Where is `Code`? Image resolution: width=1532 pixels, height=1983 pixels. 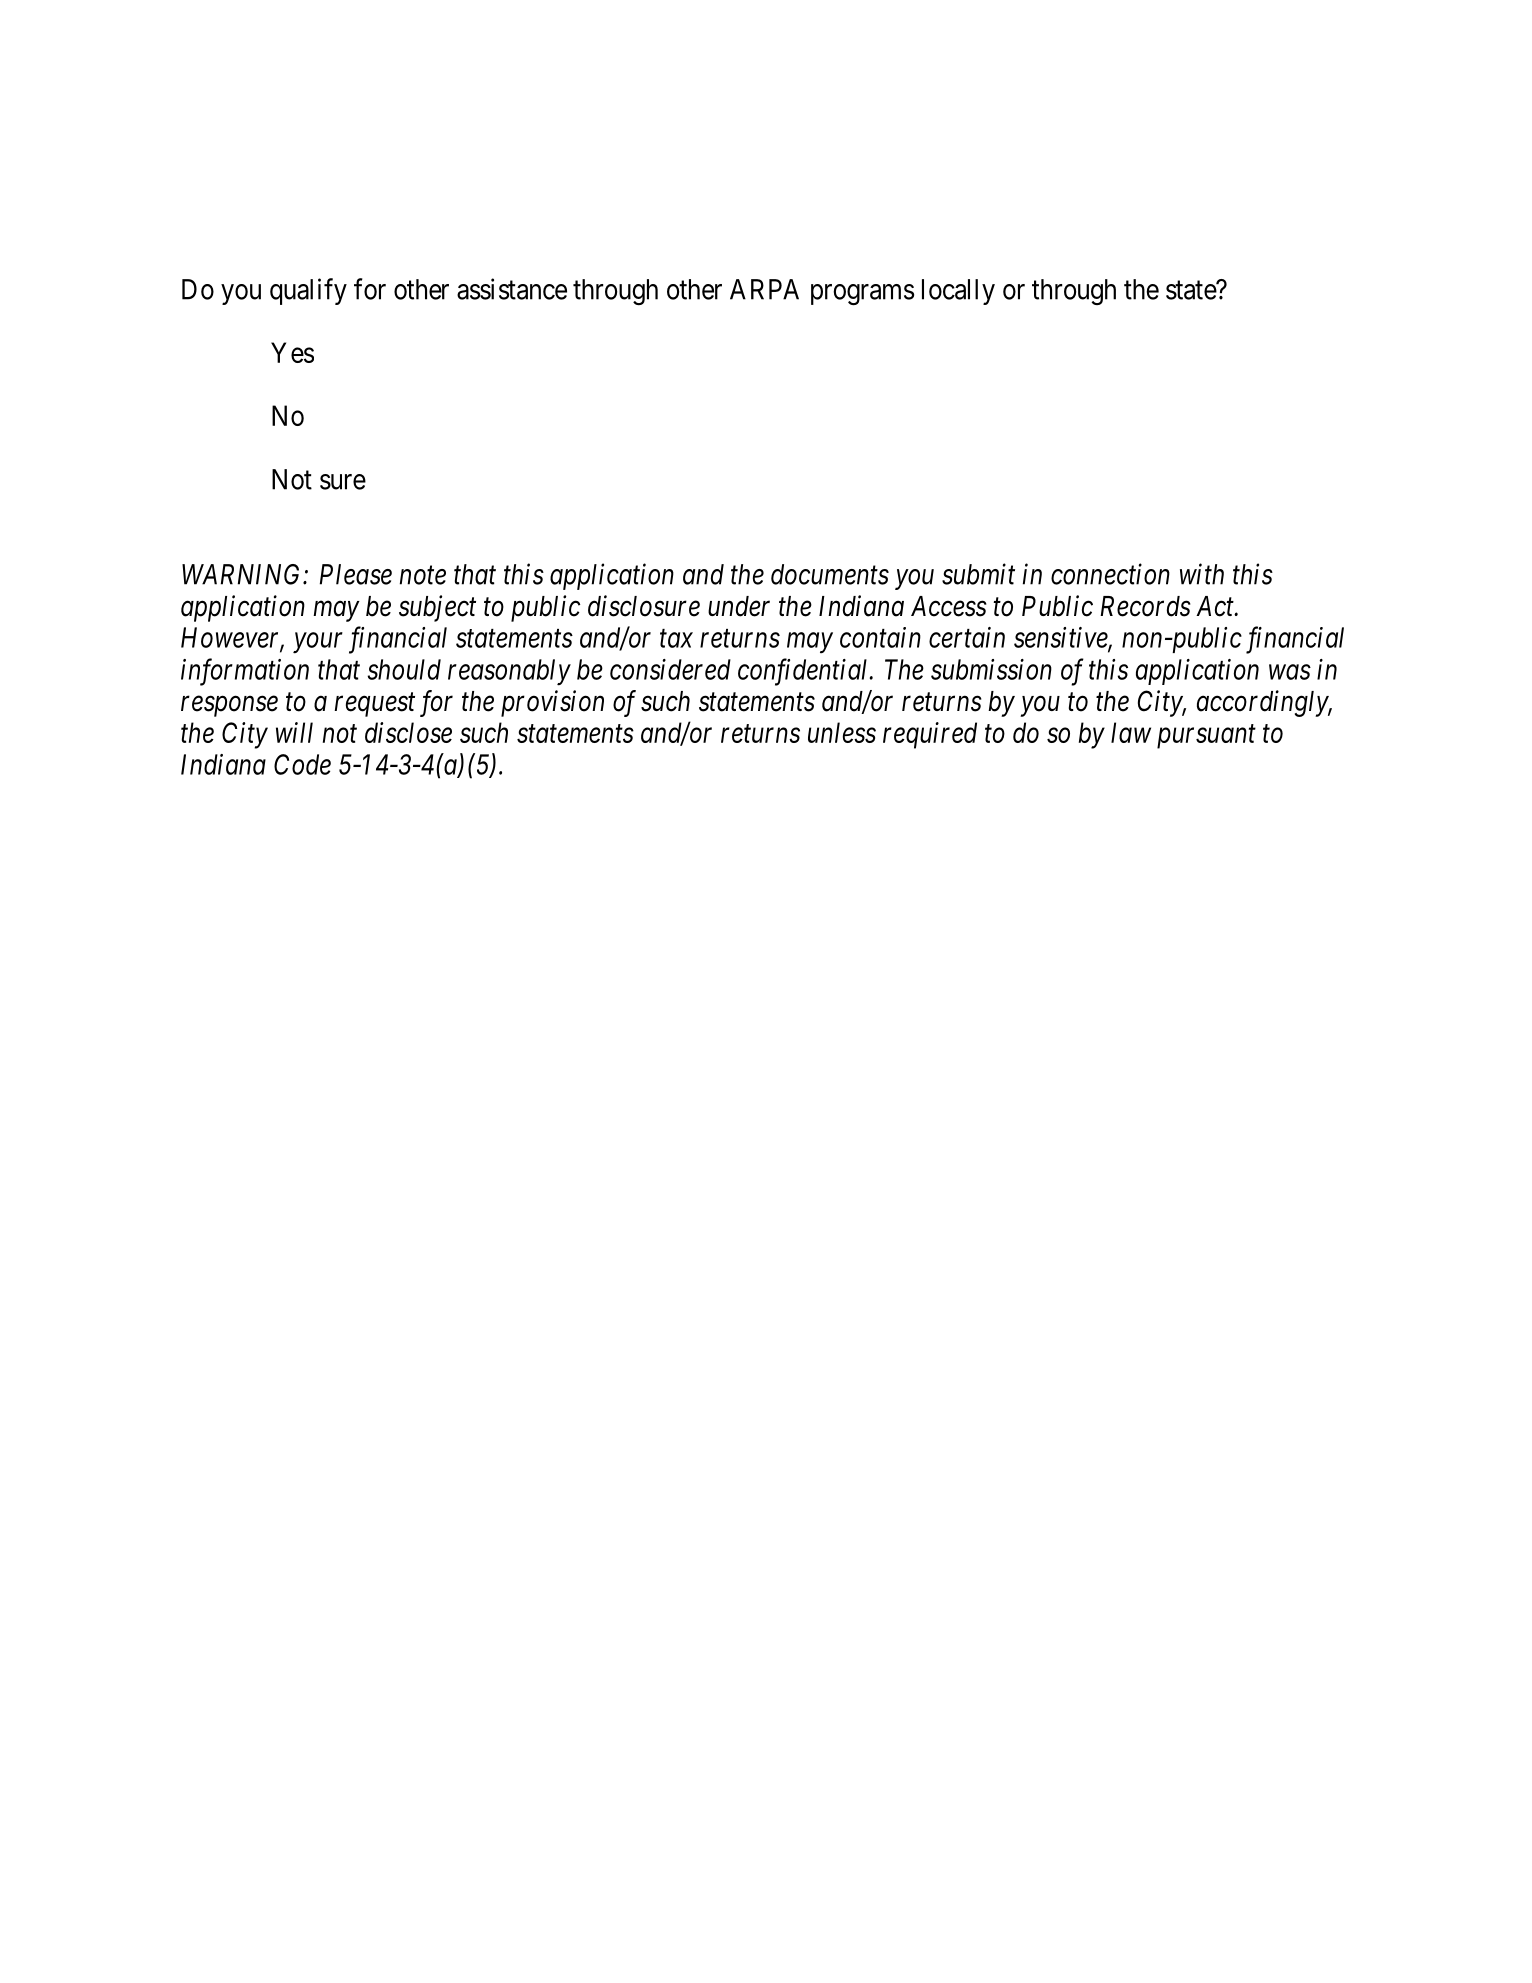
Code is located at coordinates (302, 764).
